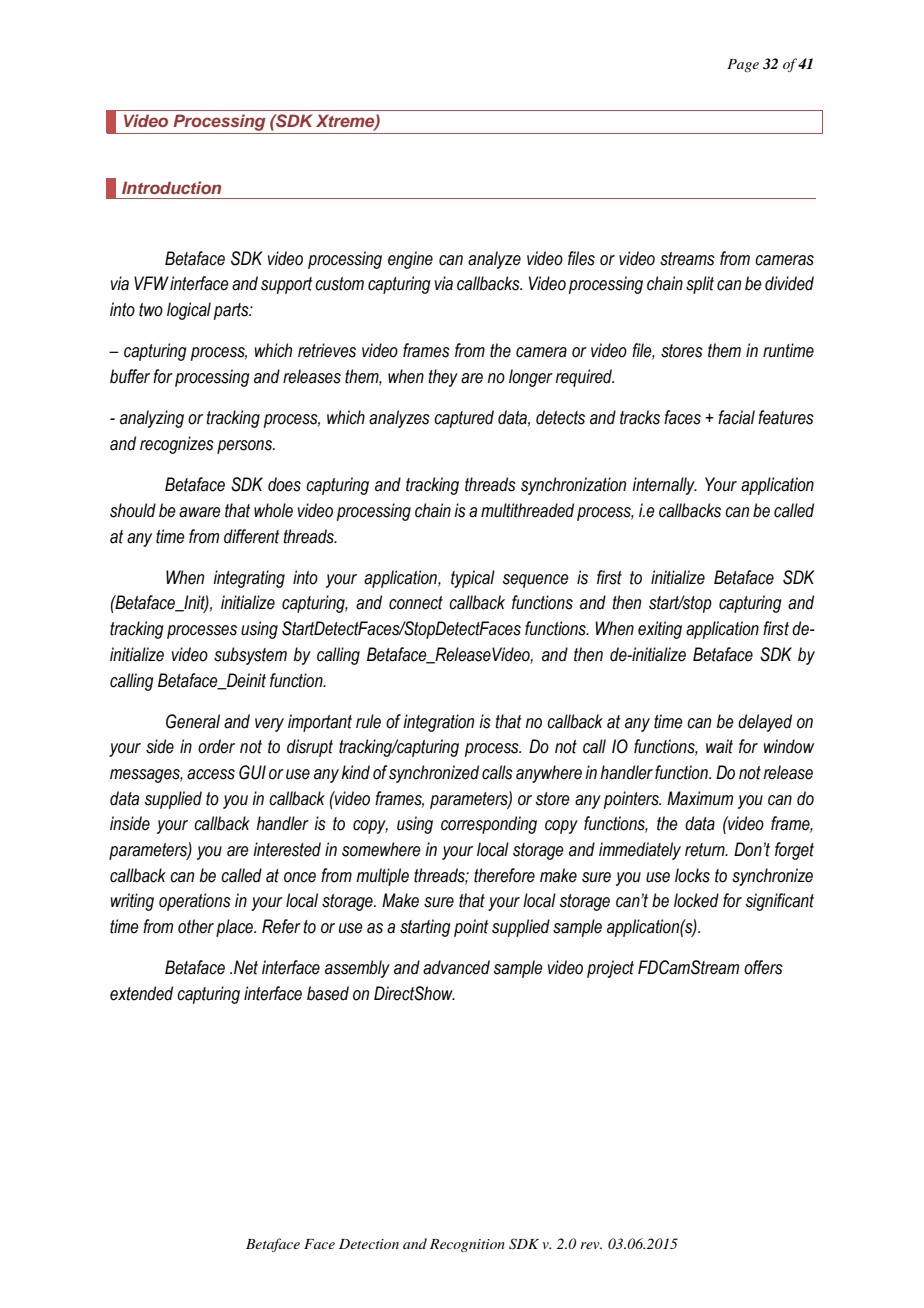 The width and height of the screenshot is (924, 1308). I want to click on internally, so click(664, 486).
